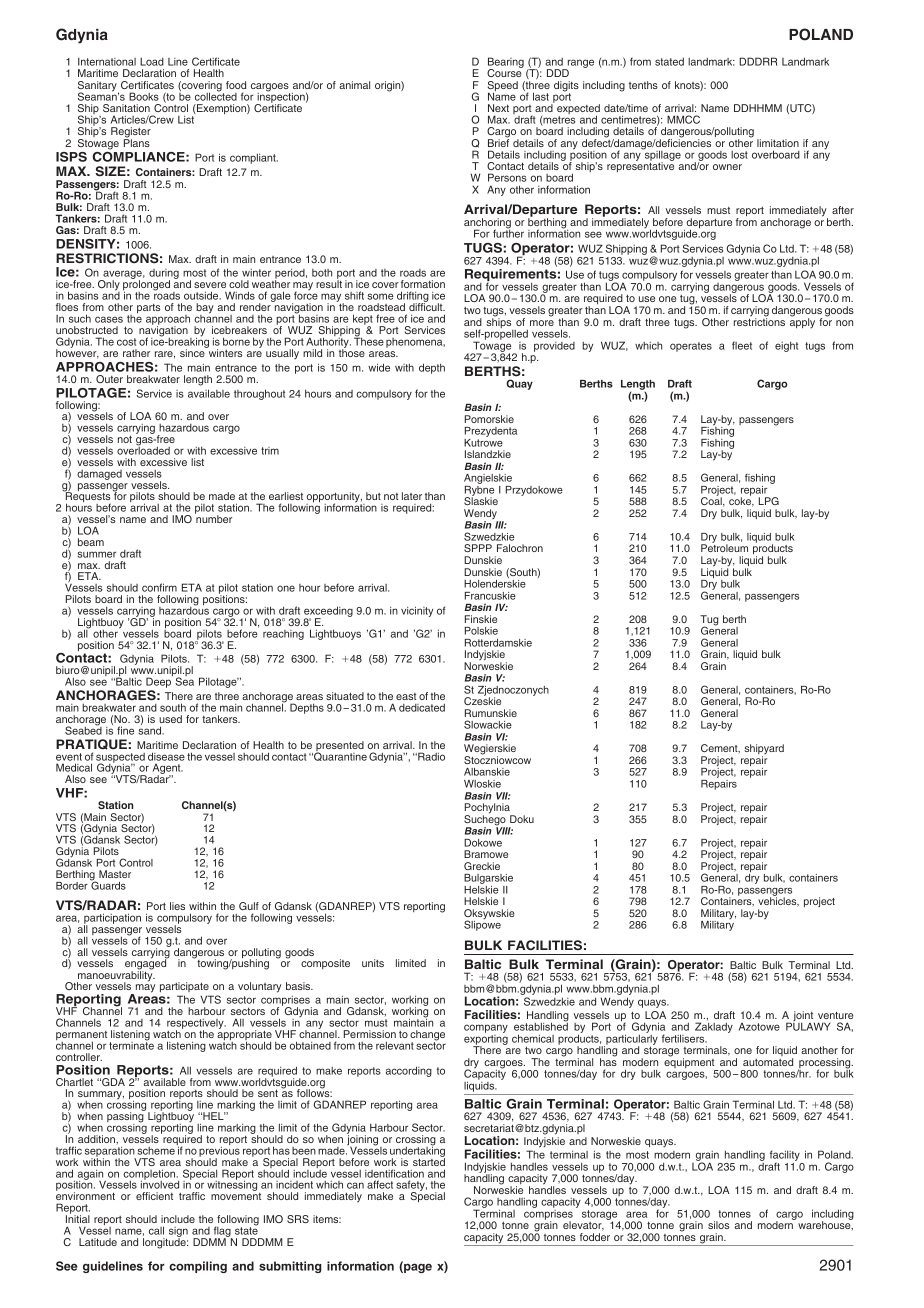  I want to click on lost, so click(739, 155).
